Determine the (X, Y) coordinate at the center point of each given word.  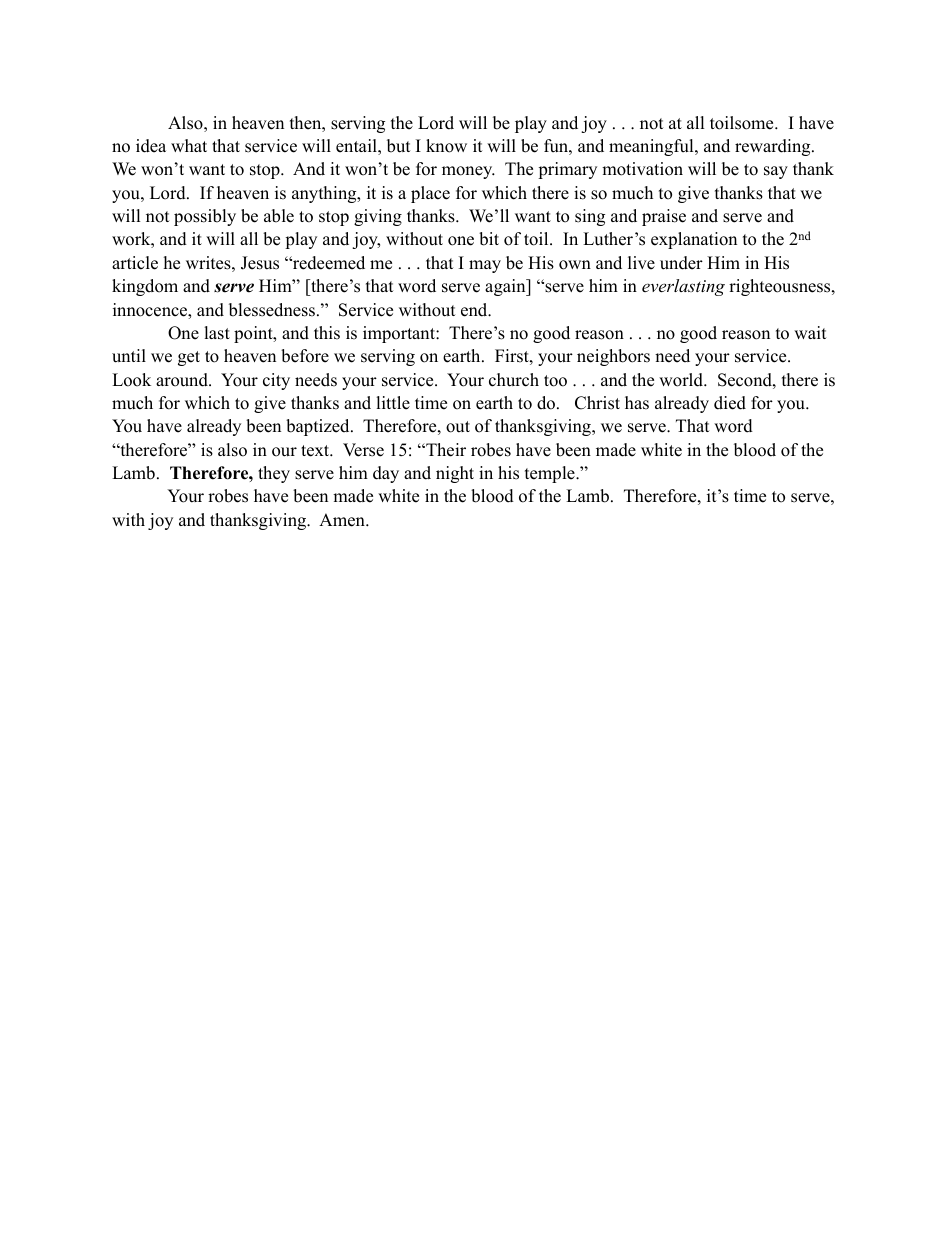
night (455, 474)
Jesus (260, 263)
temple (551, 474)
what (189, 145)
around (183, 380)
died (730, 403)
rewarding (774, 147)
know (446, 146)
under (681, 263)
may (485, 266)
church (514, 380)
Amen (343, 520)
